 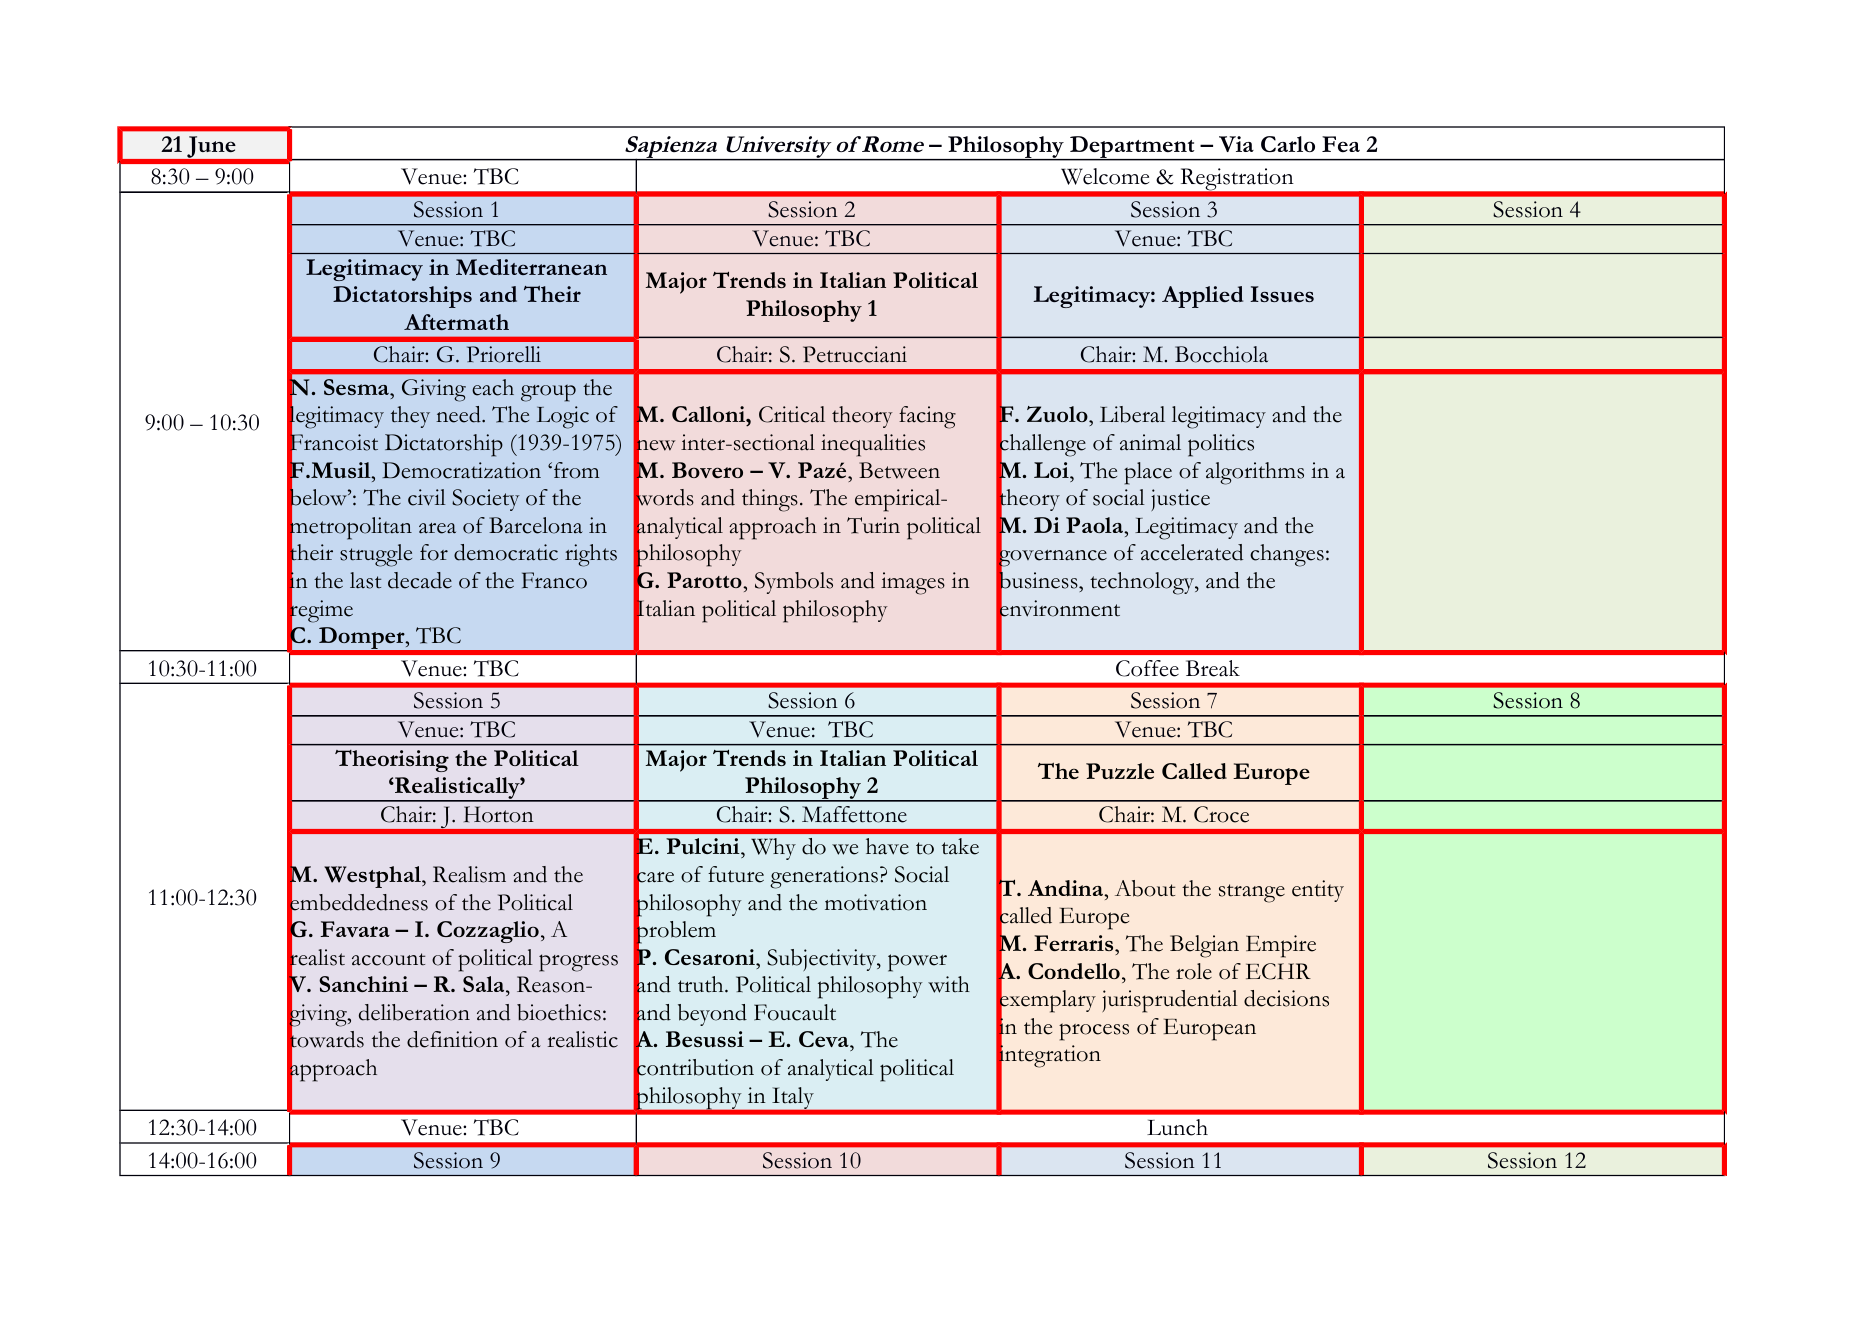 I want to click on images, so click(x=913, y=583).
